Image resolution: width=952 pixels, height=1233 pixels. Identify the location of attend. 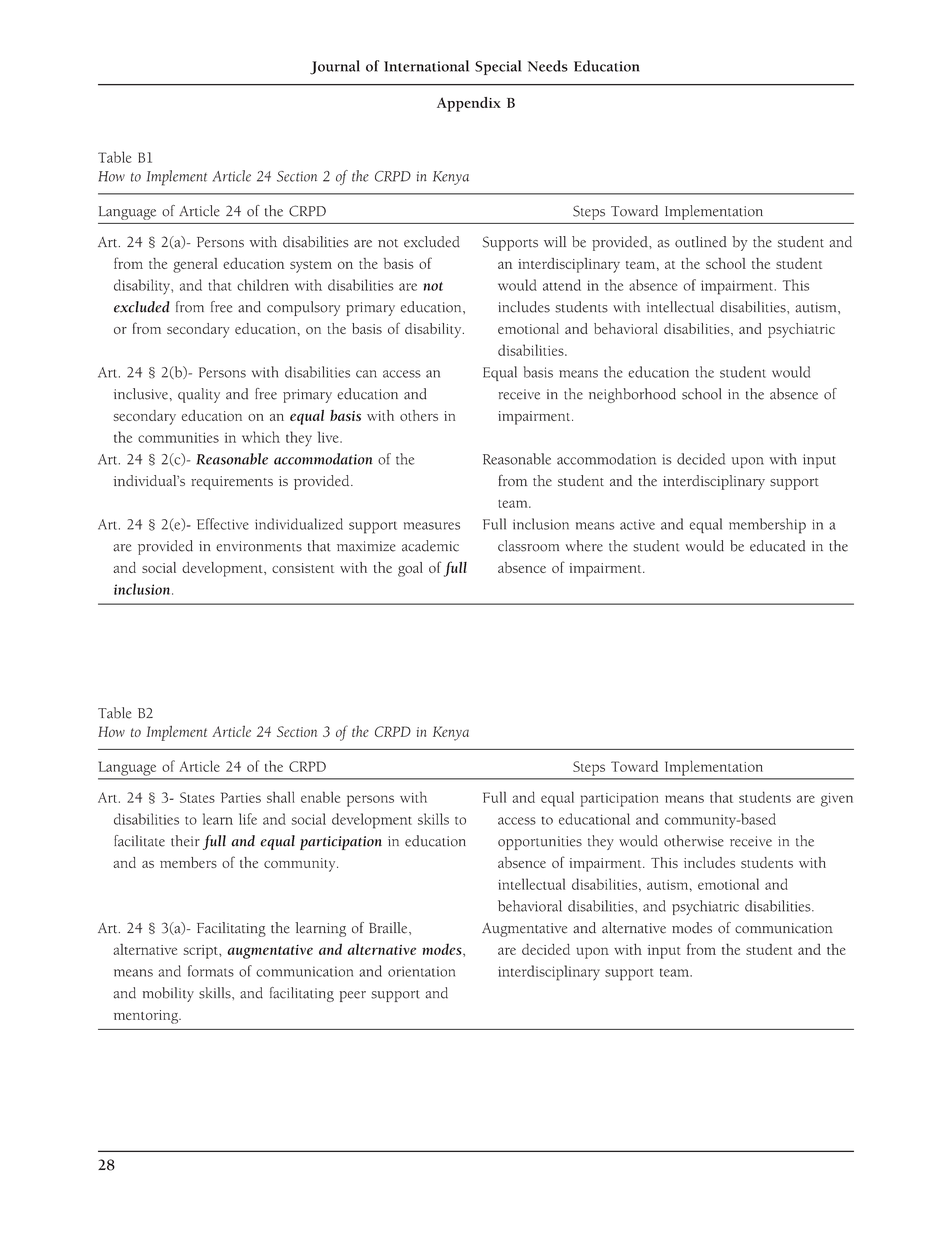
(562, 285).
